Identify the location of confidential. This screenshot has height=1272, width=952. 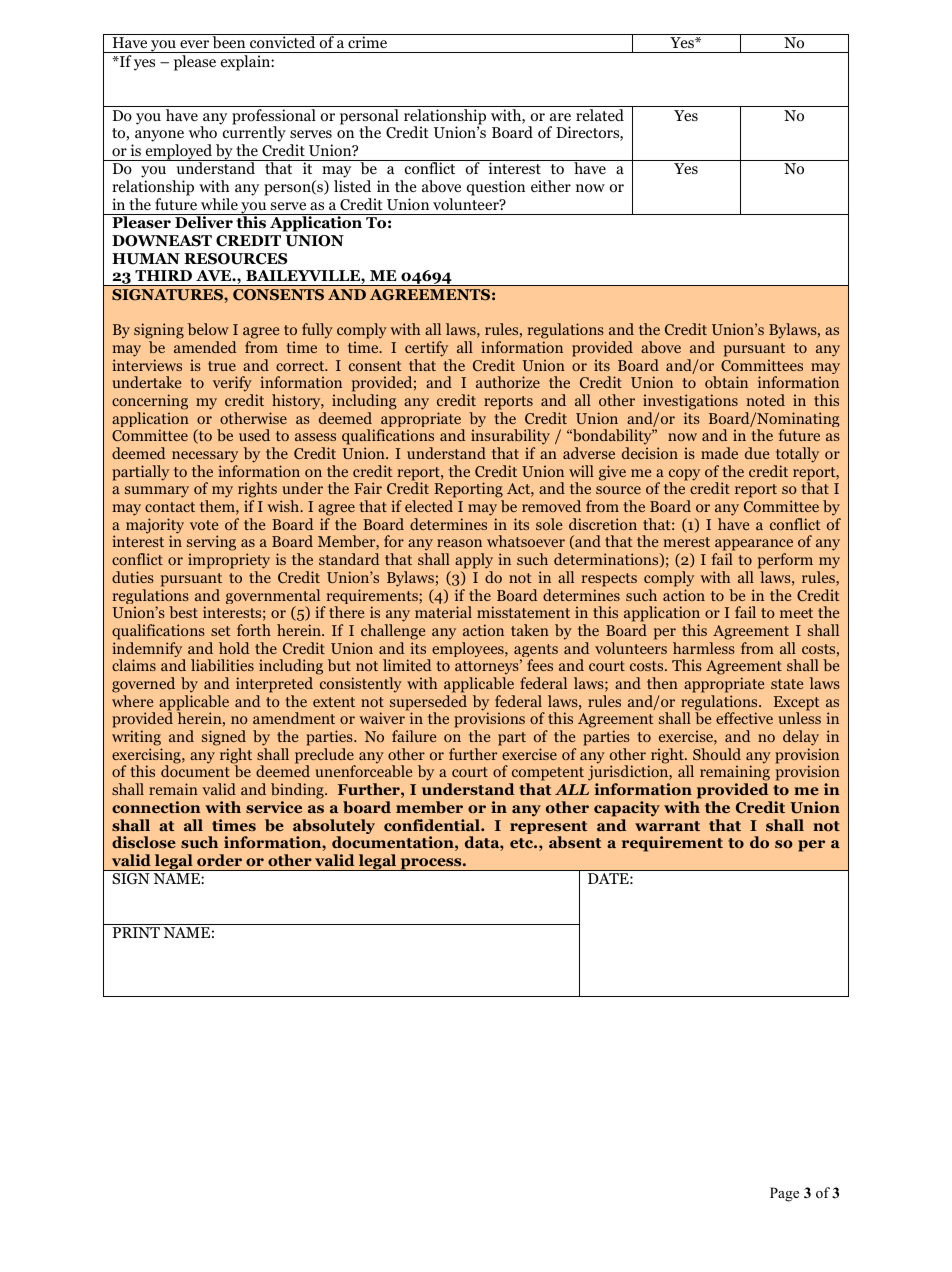
(433, 825).
